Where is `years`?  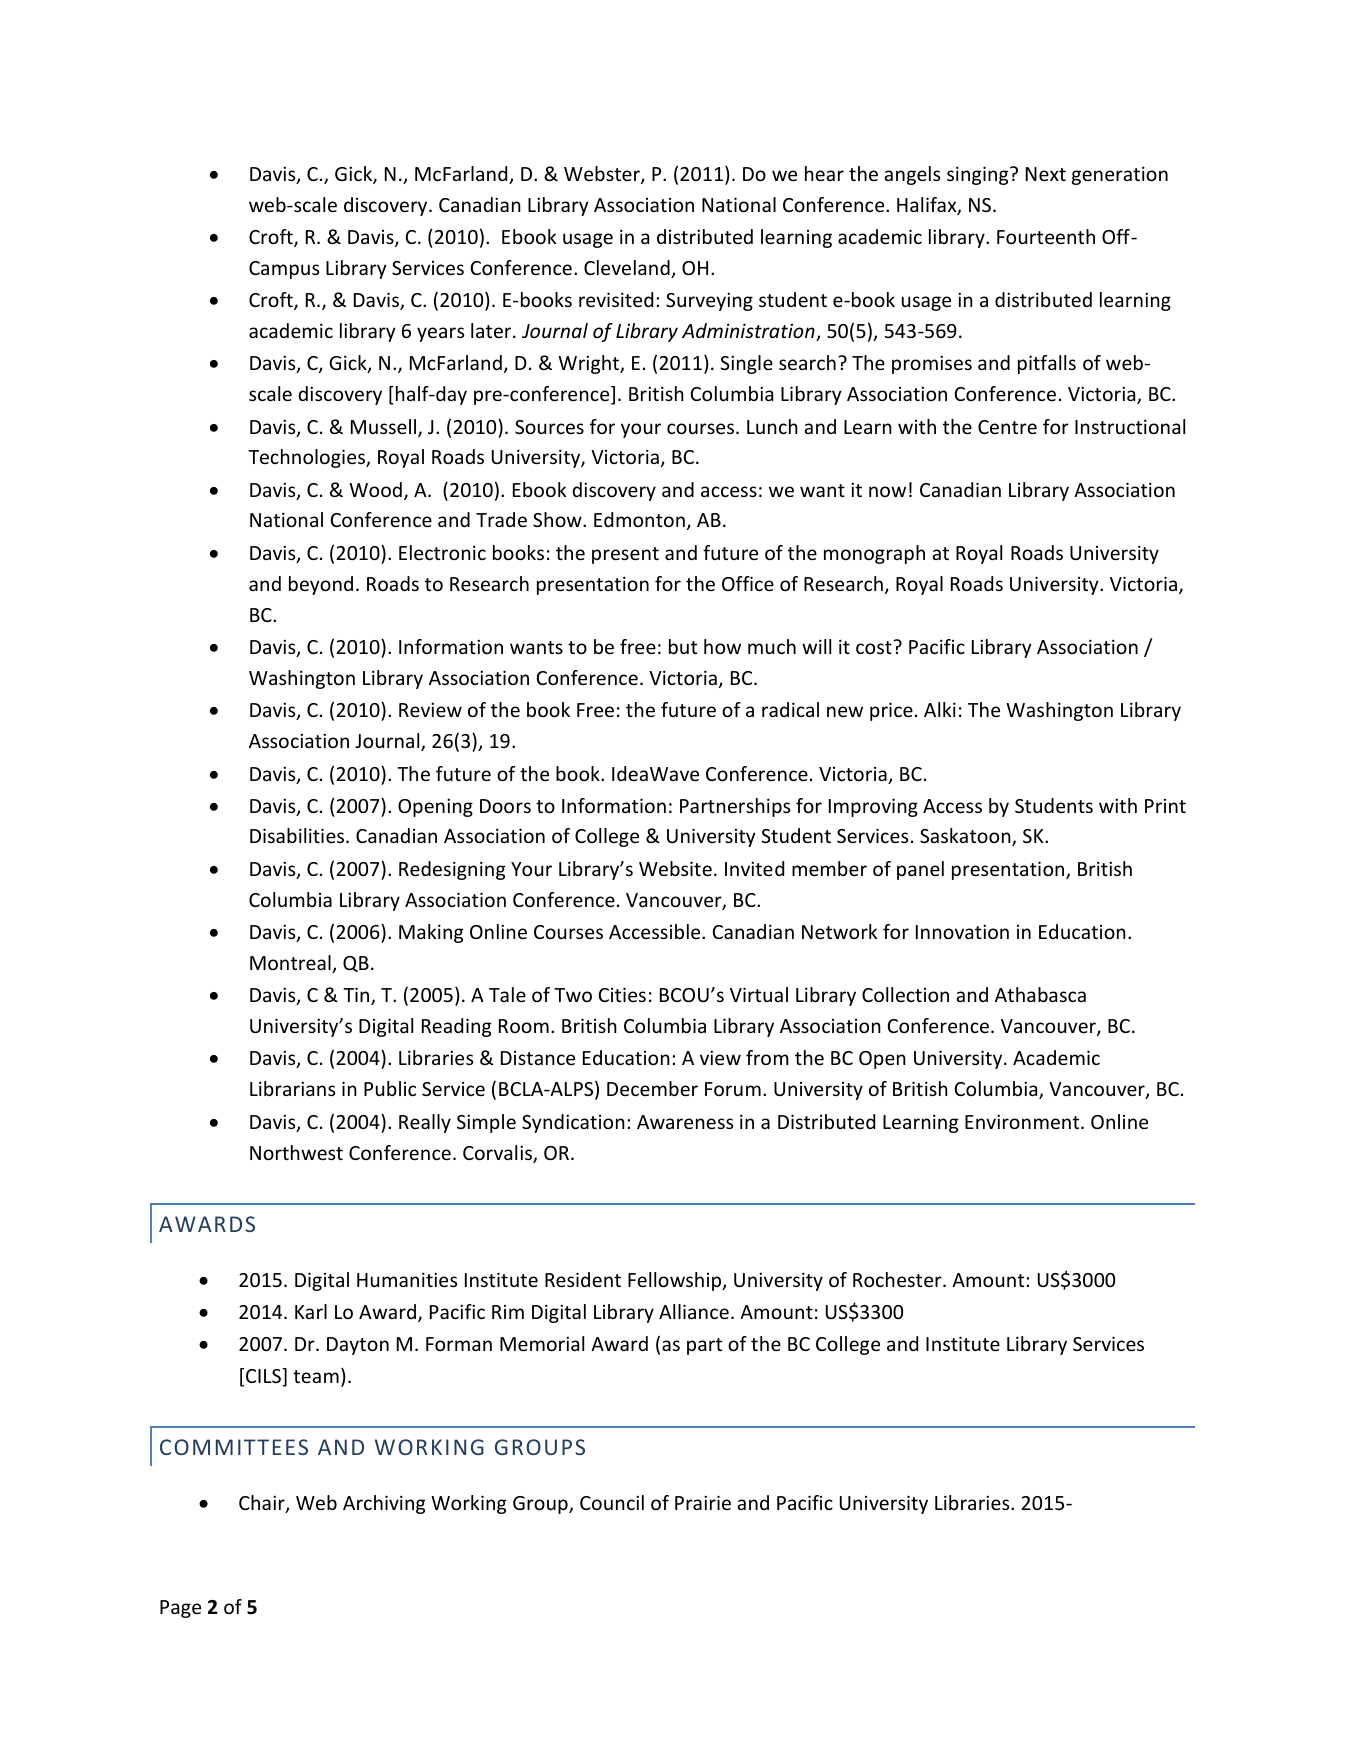
years is located at coordinates (440, 334).
